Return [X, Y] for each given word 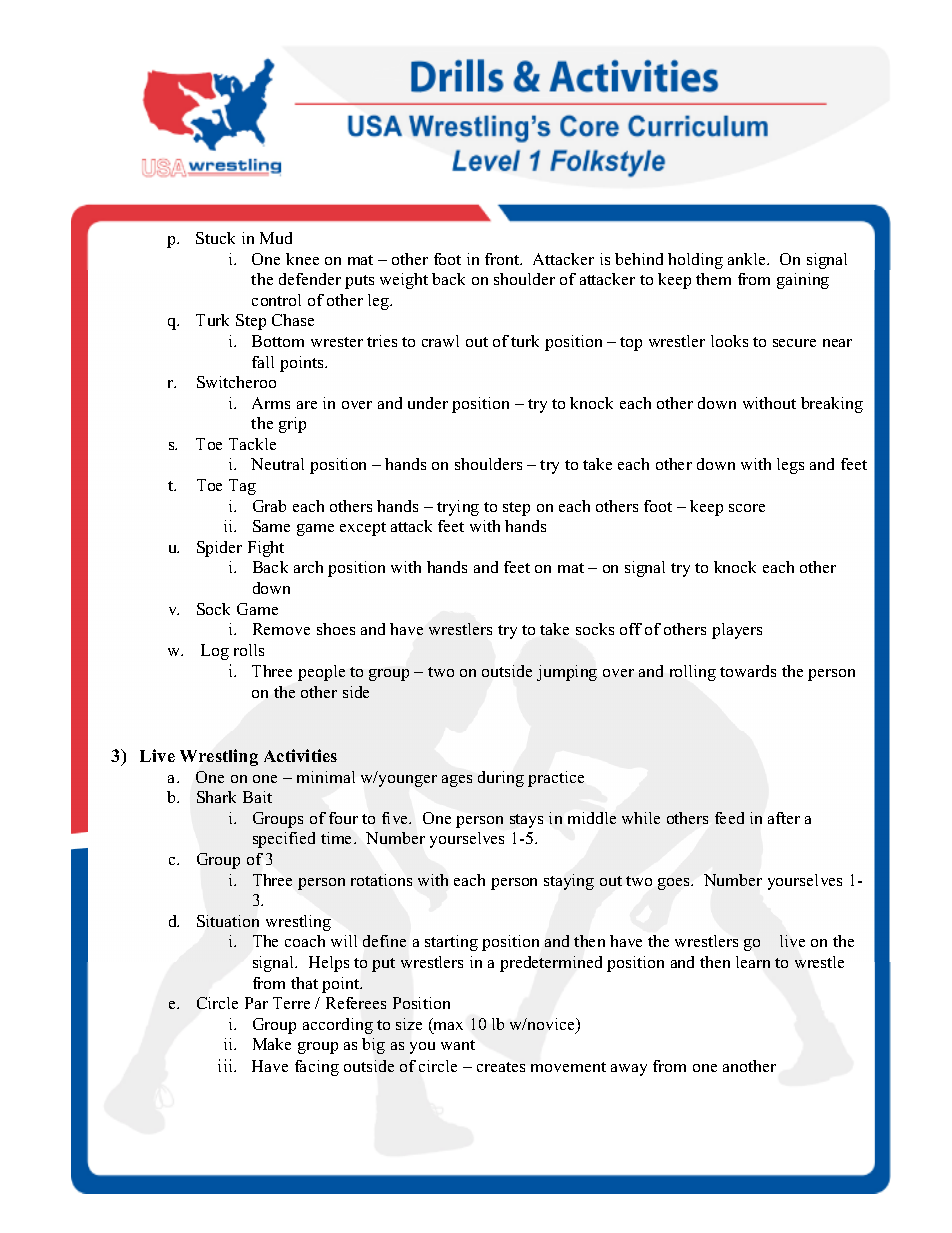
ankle [748, 259]
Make [272, 1044]
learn [753, 962]
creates [501, 1067]
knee [302, 259]
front [503, 259]
